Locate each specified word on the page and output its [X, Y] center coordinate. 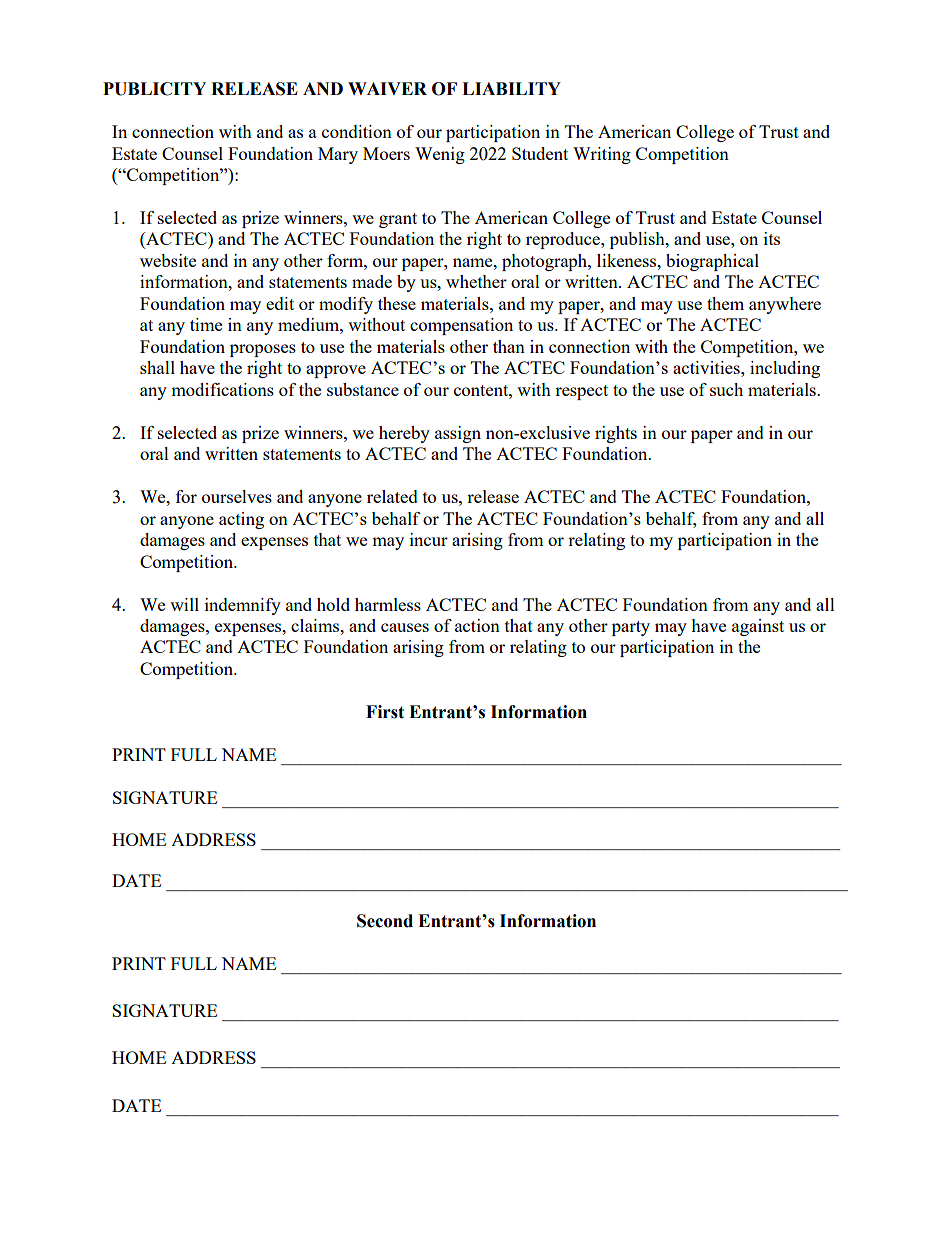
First [385, 712]
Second [385, 921]
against [758, 627]
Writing [602, 155]
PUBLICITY [154, 89]
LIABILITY [511, 88]
